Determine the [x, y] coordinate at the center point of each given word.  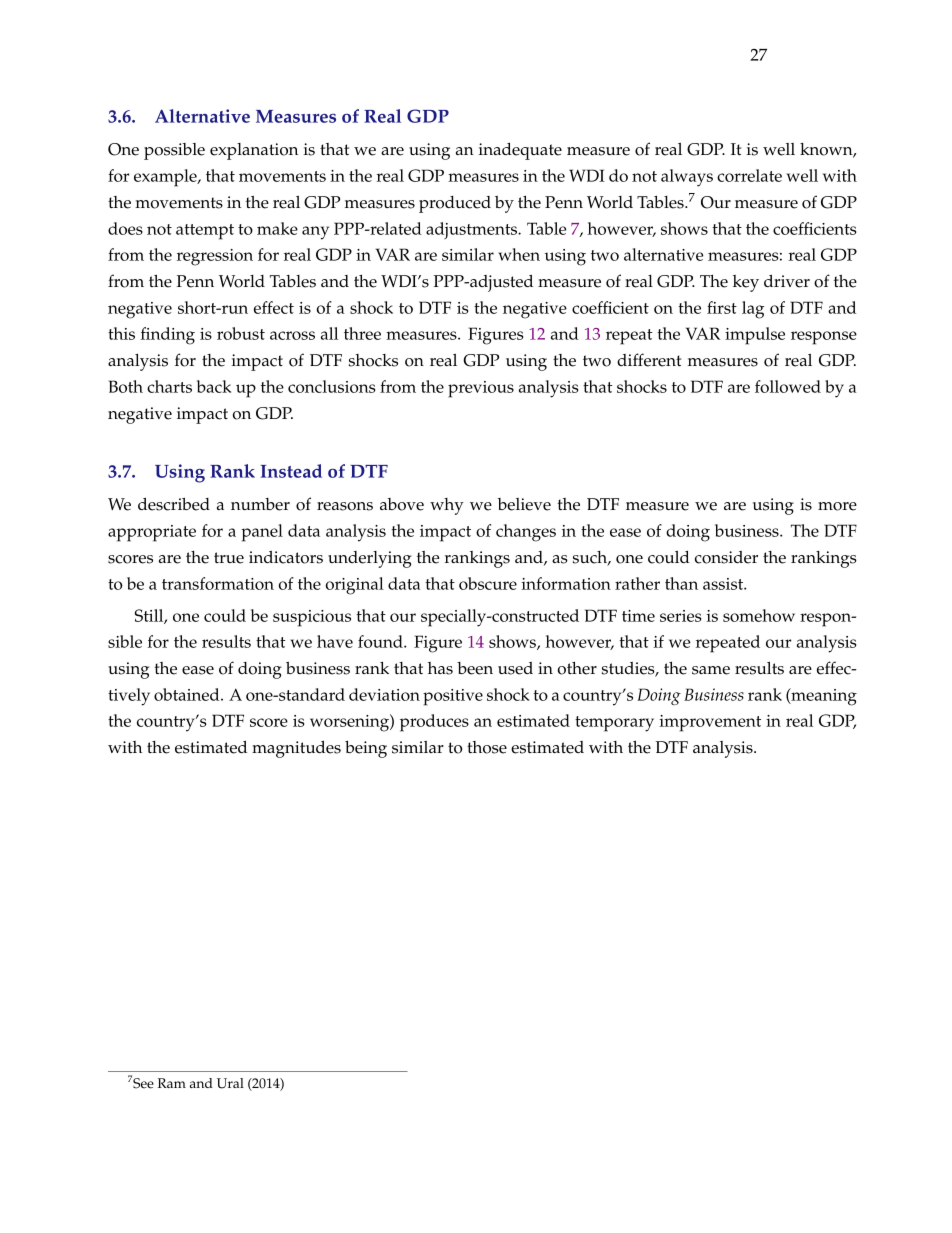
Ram [172, 1083]
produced [455, 204]
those [487, 747]
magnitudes [296, 749]
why [447, 506]
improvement [710, 723]
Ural [230, 1083]
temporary [614, 724]
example [166, 178]
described [174, 504]
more [837, 506]
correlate [749, 175]
